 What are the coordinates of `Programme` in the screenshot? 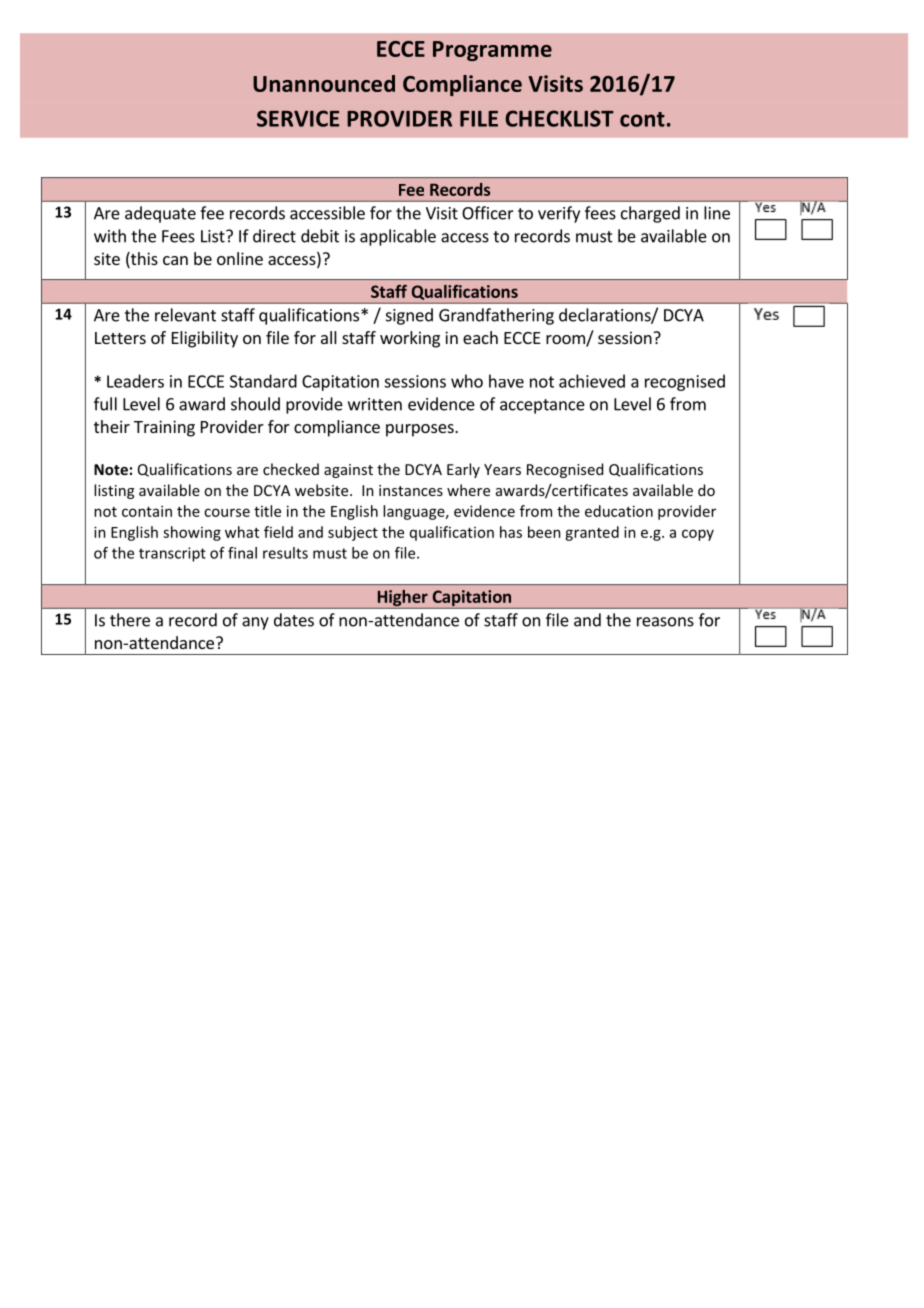 It's located at (492, 51).
